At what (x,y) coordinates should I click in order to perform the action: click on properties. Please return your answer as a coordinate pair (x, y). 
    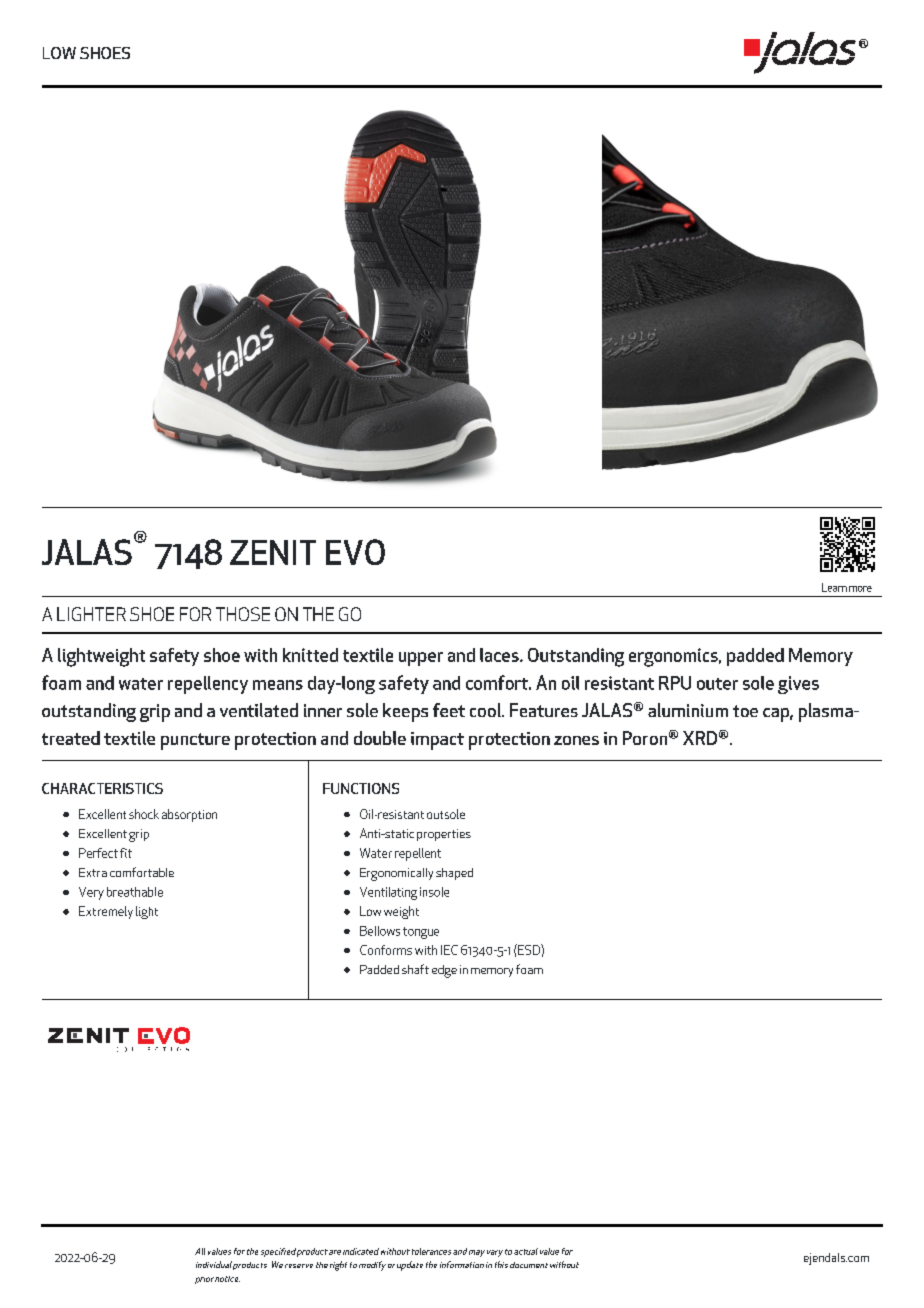
    Looking at the image, I should click on (444, 835).
